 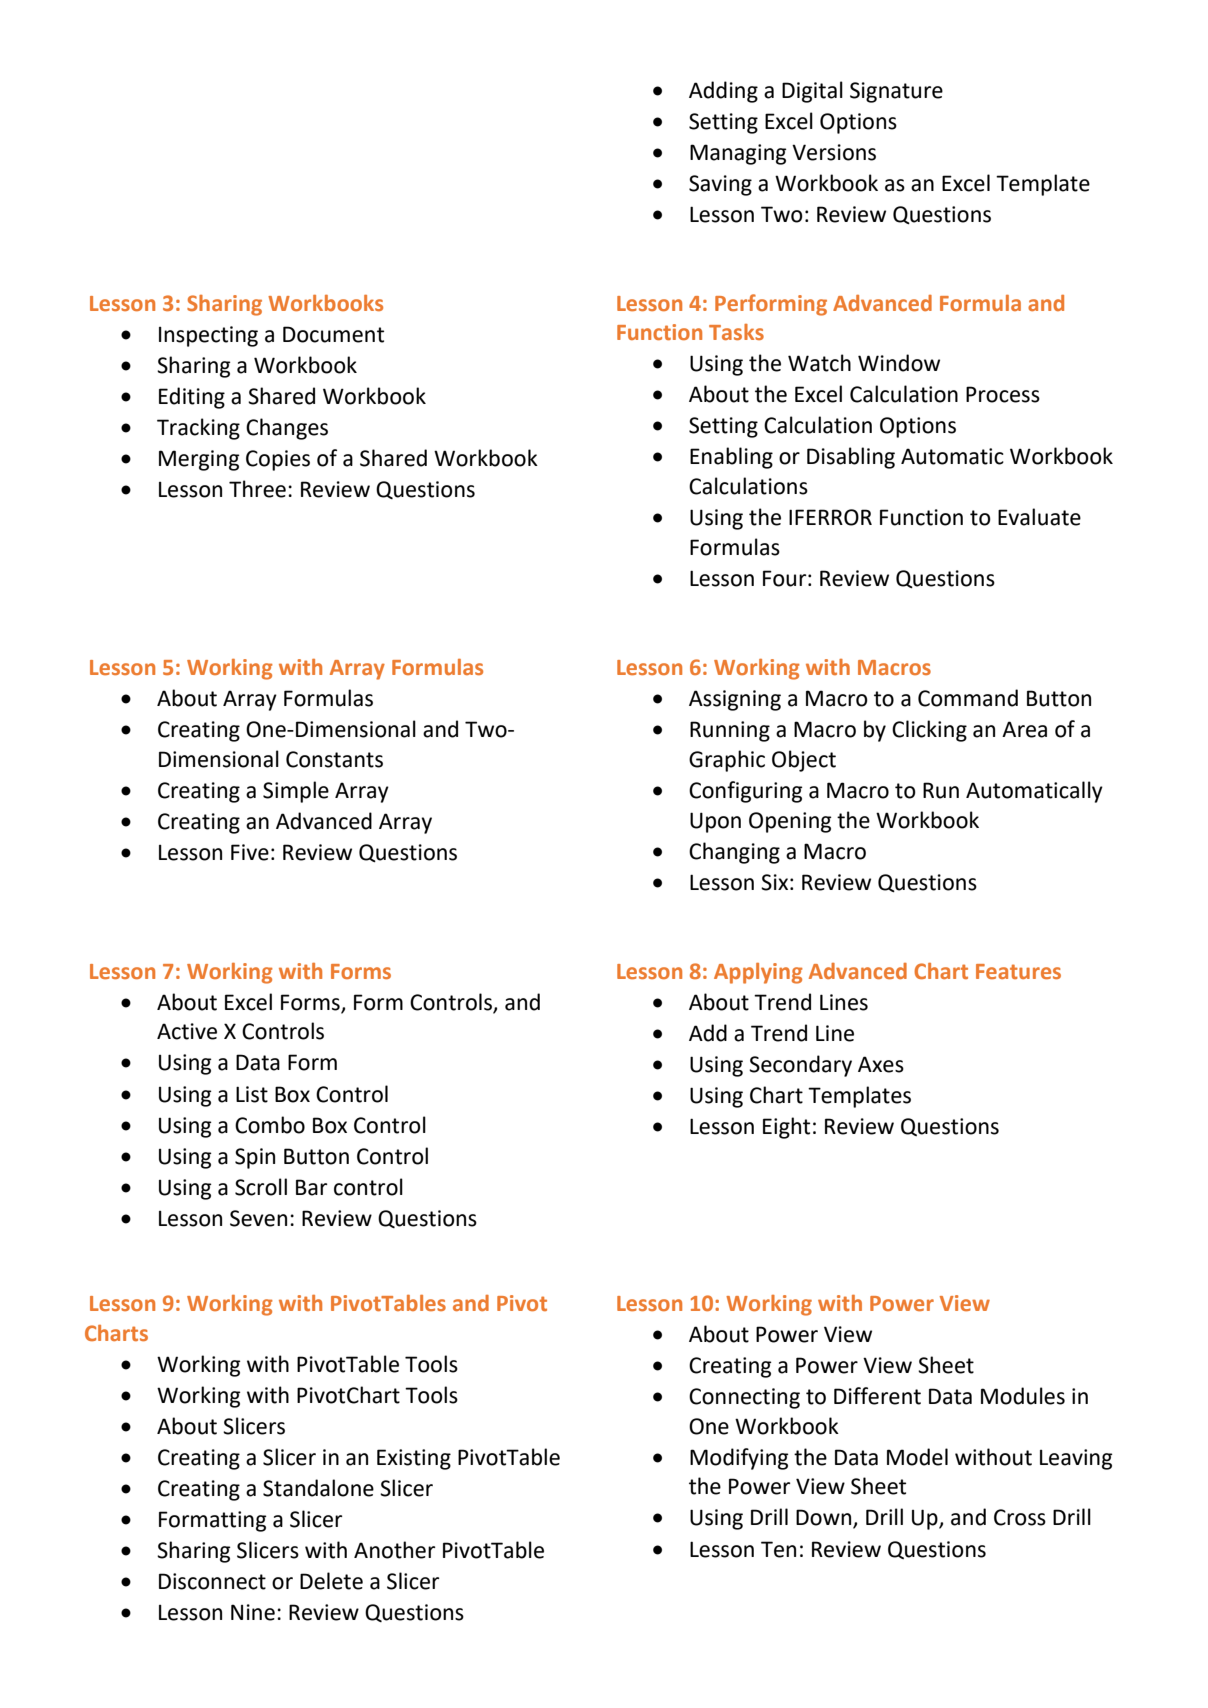 I want to click on Signature, so click(x=896, y=92).
